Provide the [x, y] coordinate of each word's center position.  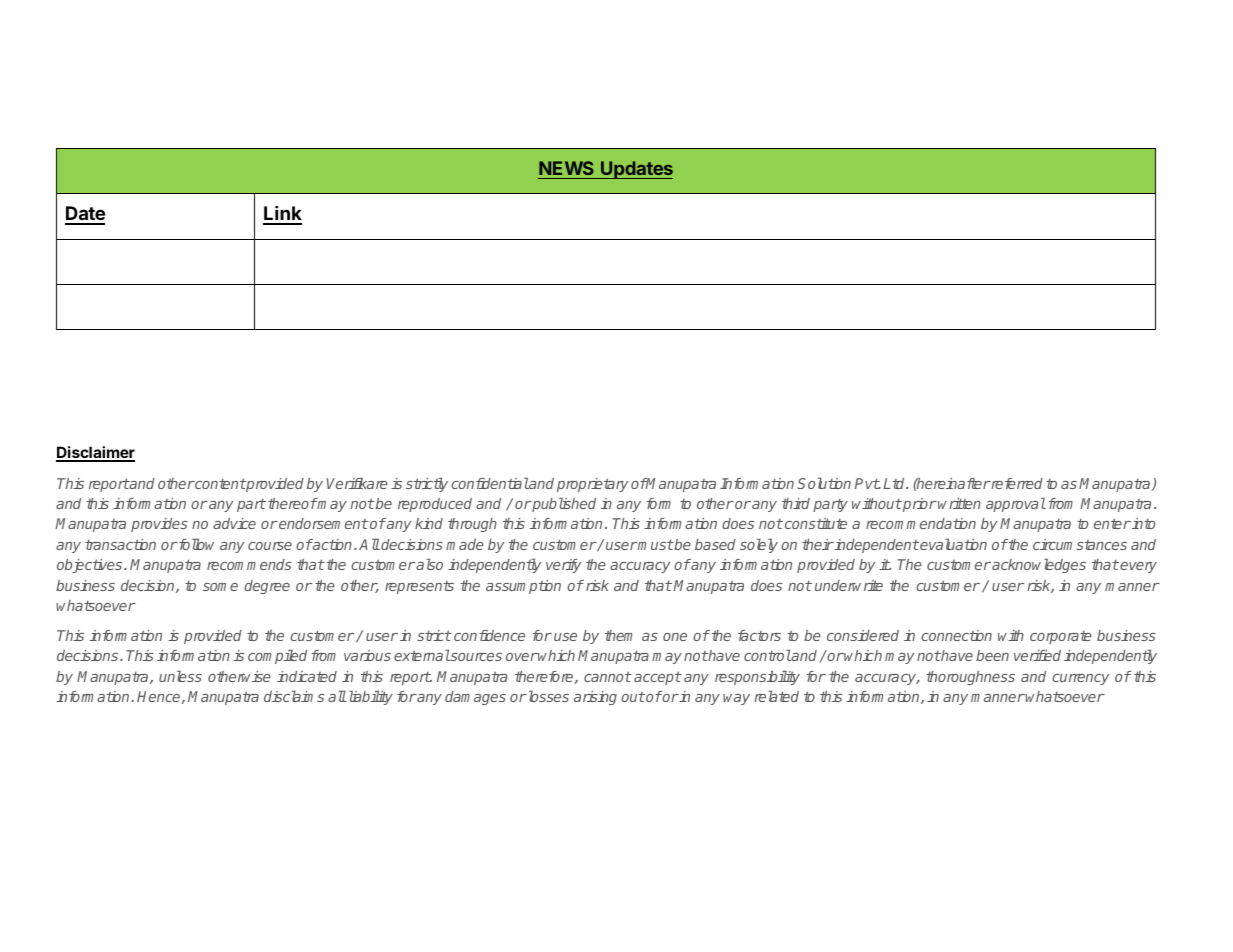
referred [1016, 483]
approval [1016, 504]
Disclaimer [95, 453]
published [563, 504]
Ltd [895, 483]
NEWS [566, 168]
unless [180, 676]
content [219, 483]
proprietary [592, 485]
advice [234, 523]
